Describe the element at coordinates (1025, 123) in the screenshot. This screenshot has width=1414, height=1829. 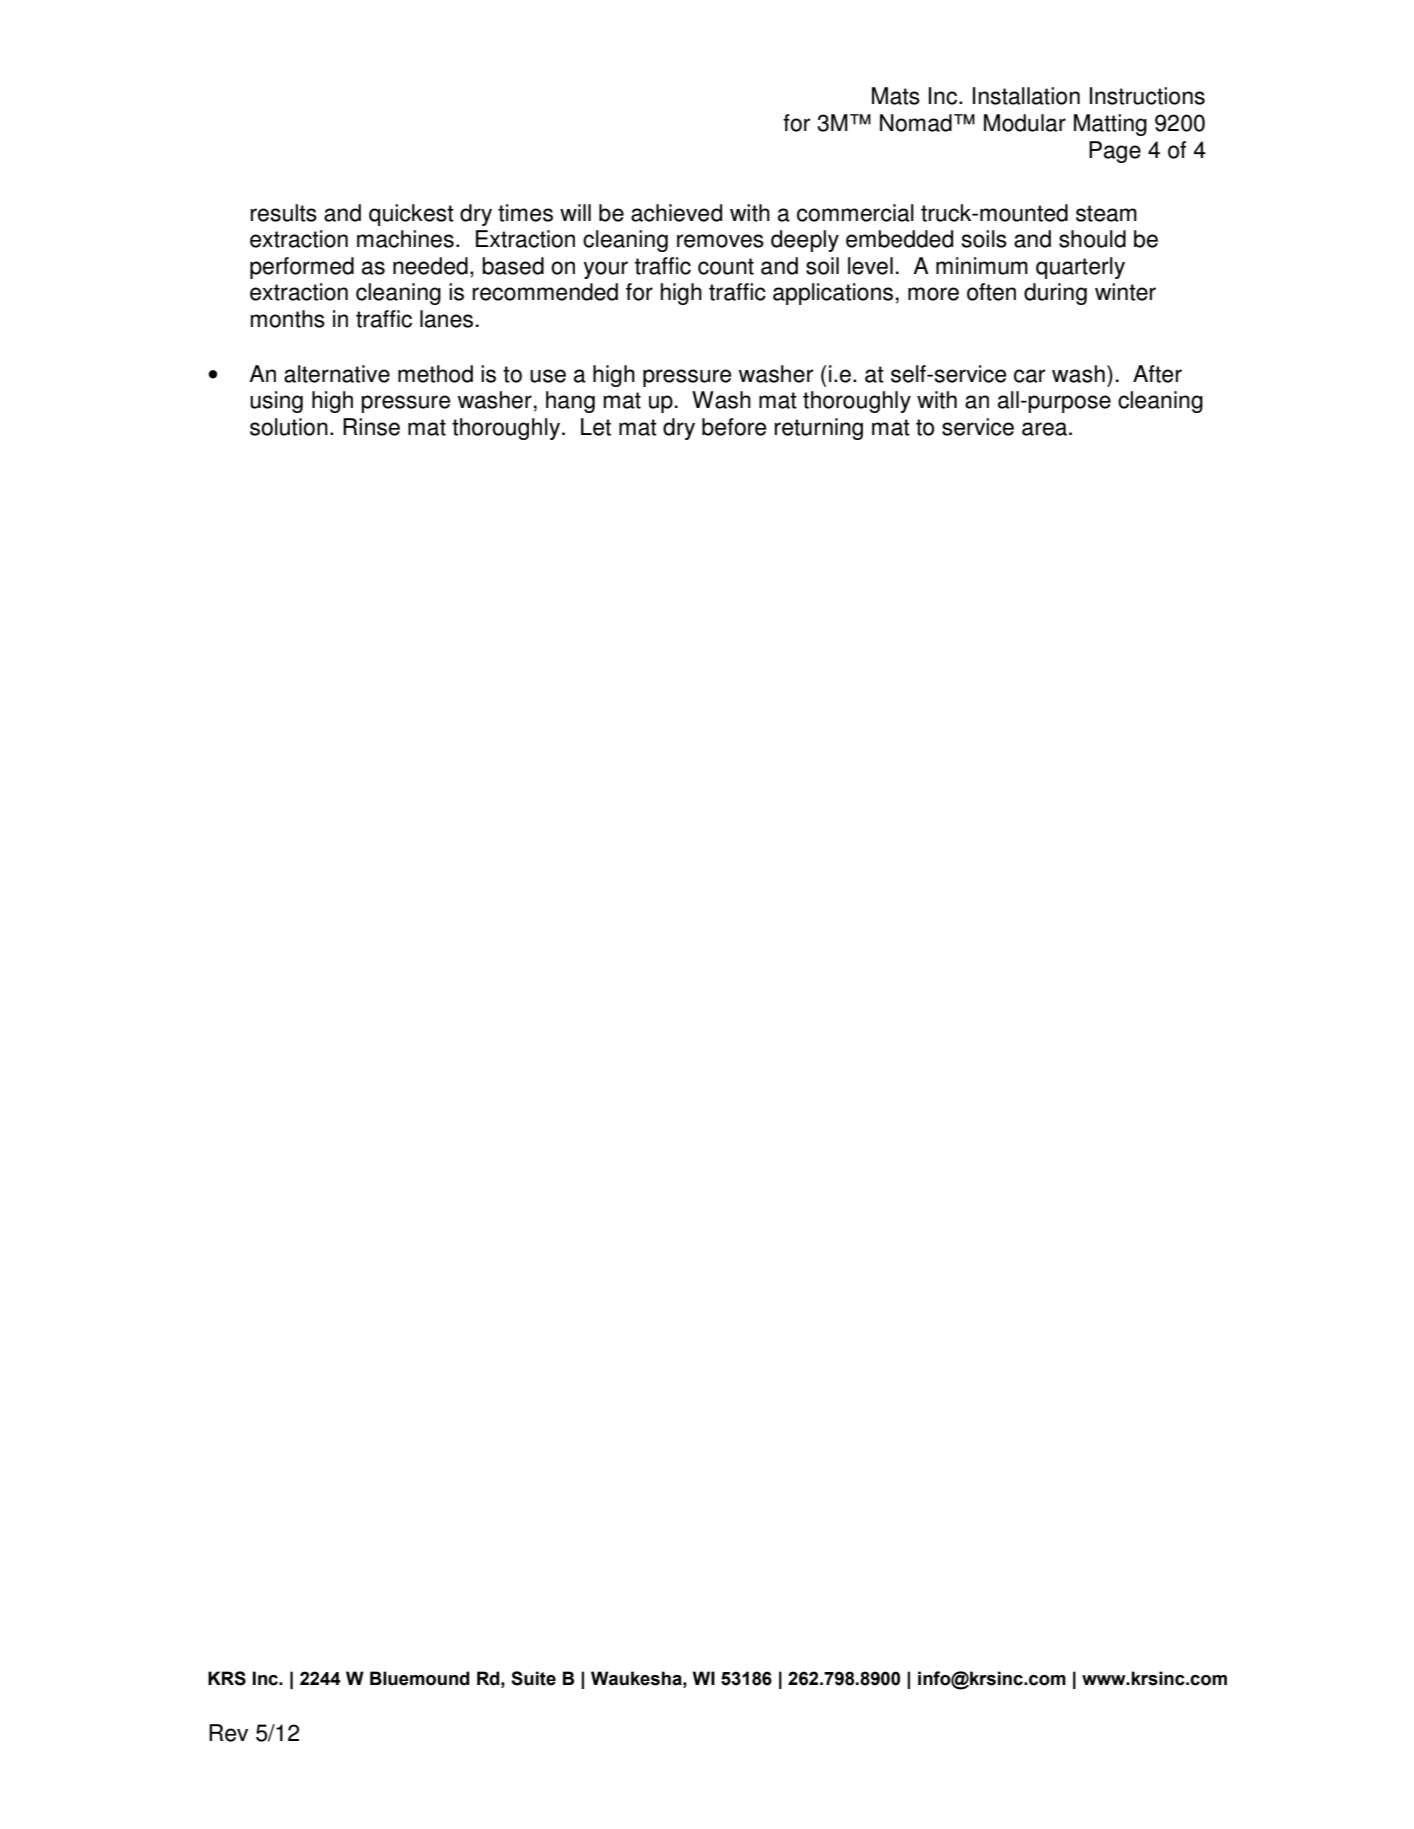
I see `Modular` at that location.
